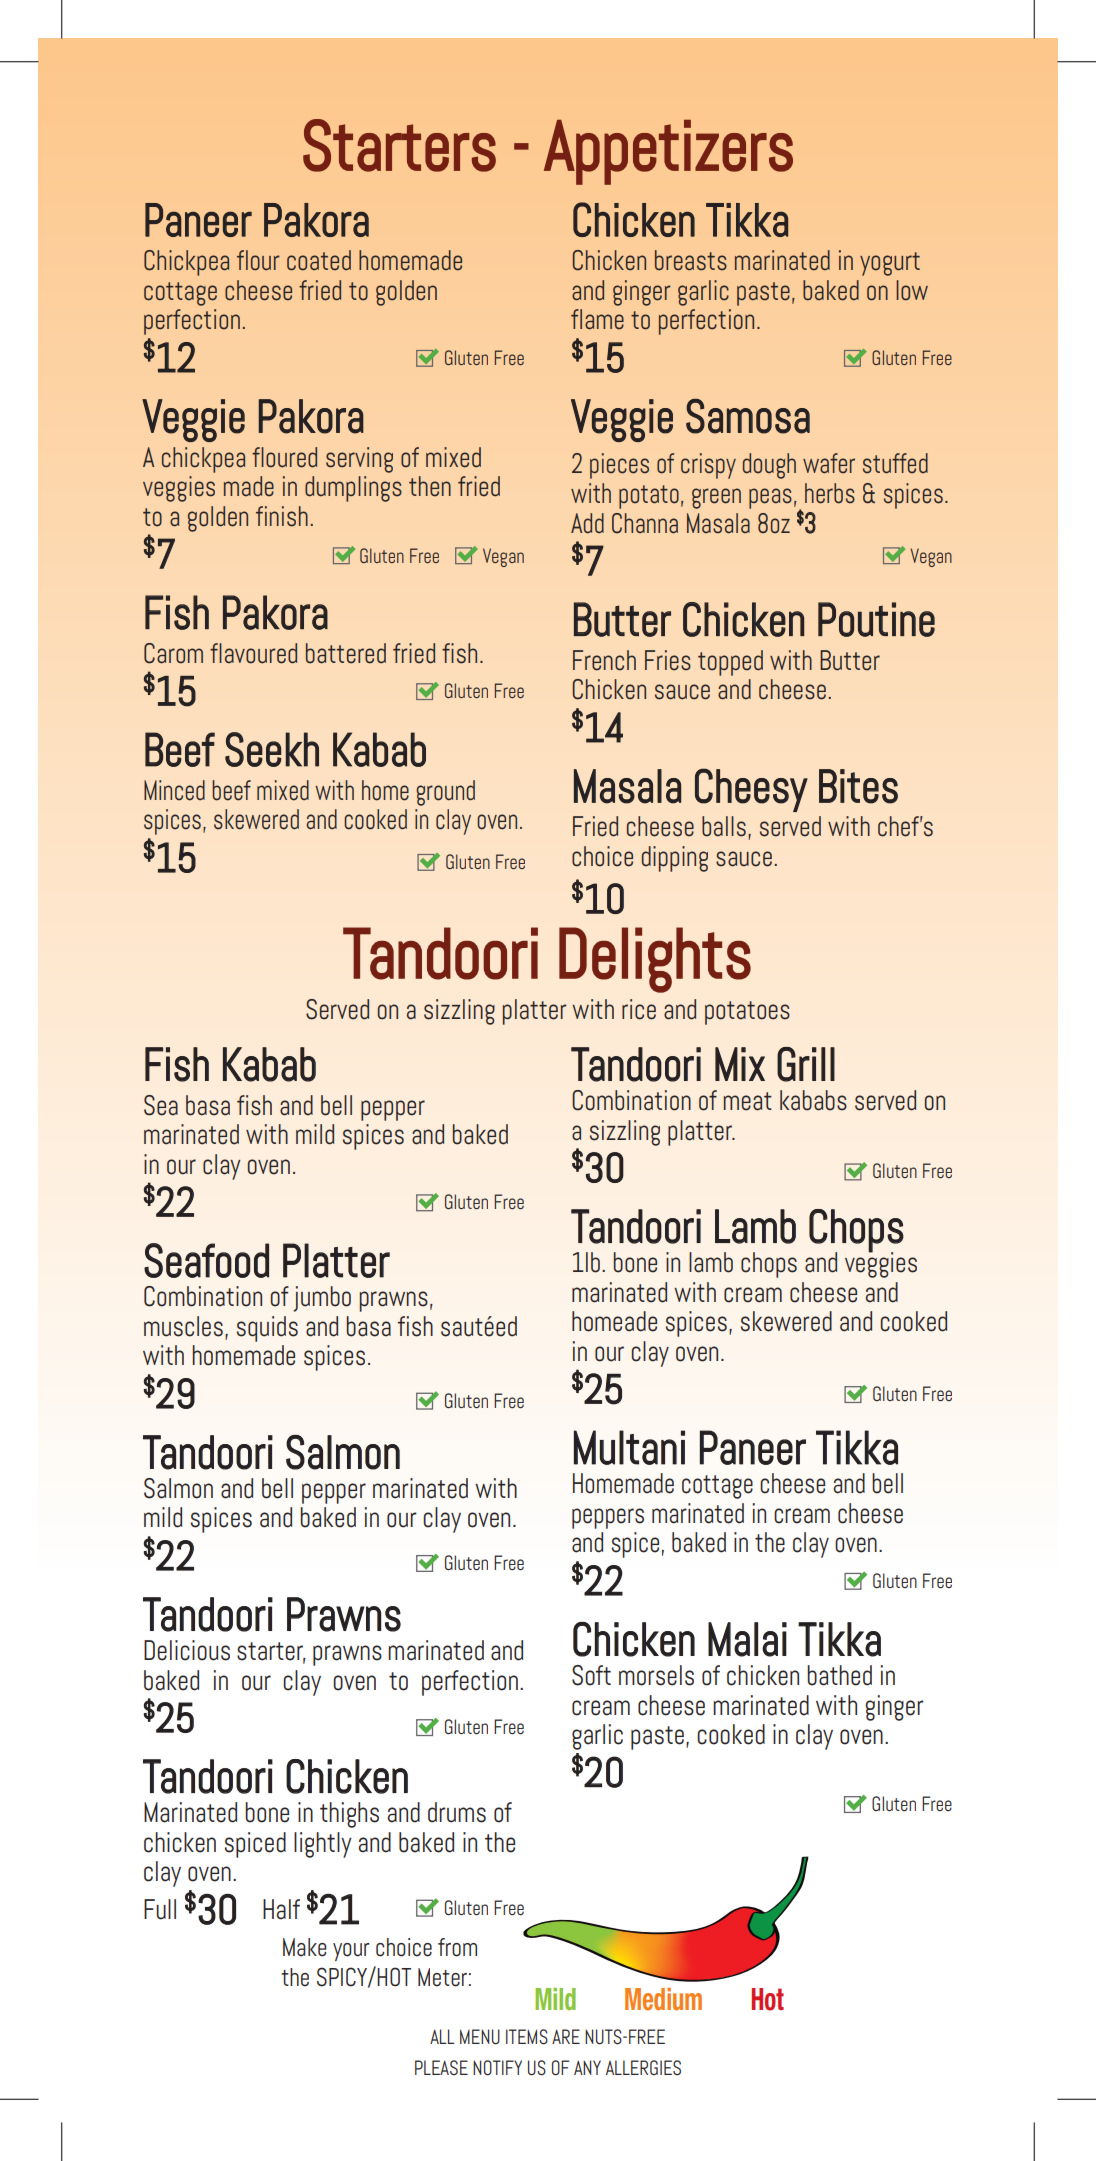 The image size is (1096, 2161). Describe the element at coordinates (597, 319) in the image. I see `flame` at that location.
